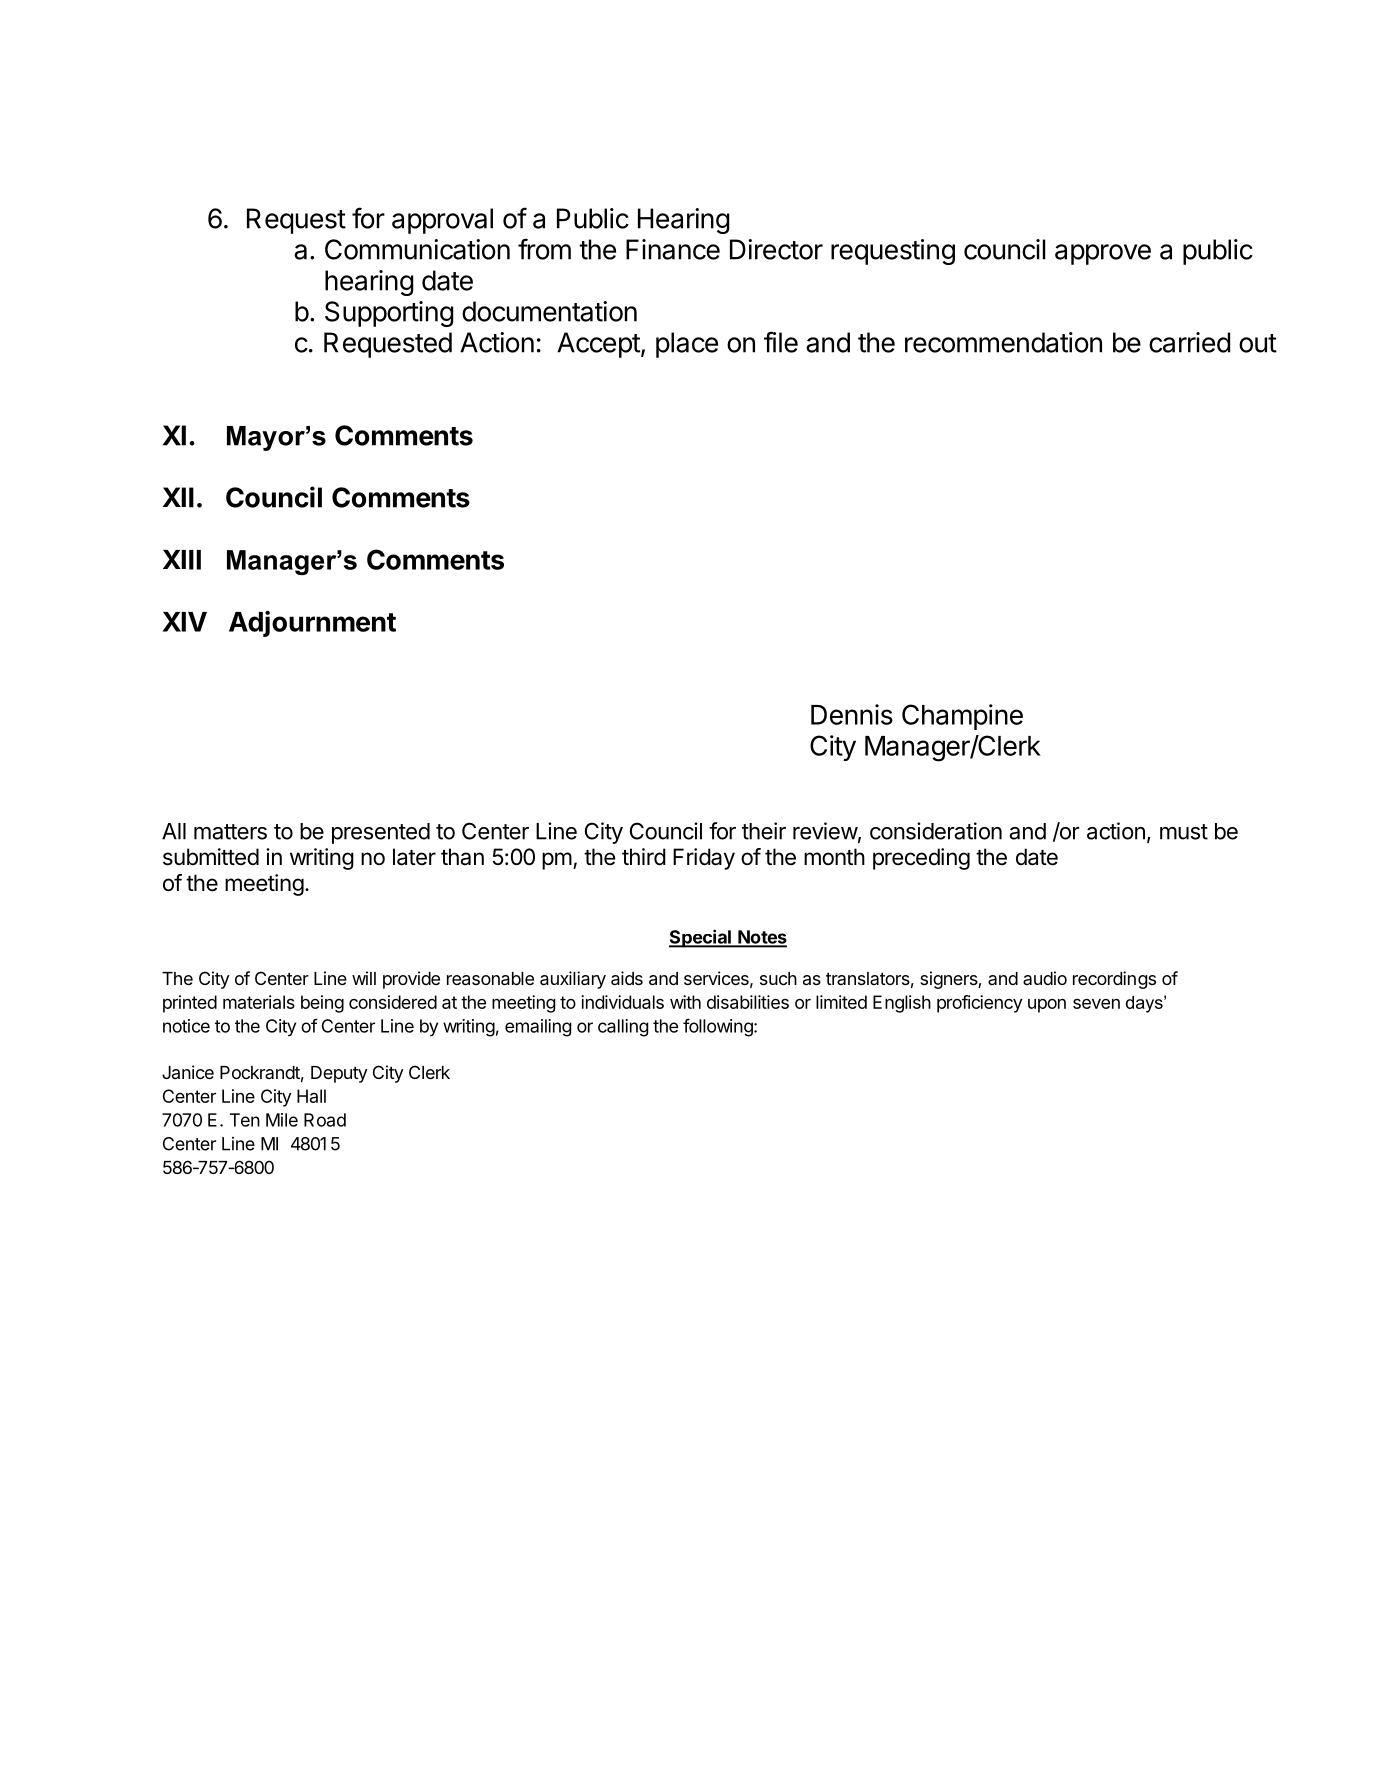 The image size is (1375, 1780). Describe the element at coordinates (312, 624) in the screenshot. I see `Adjournment` at that location.
